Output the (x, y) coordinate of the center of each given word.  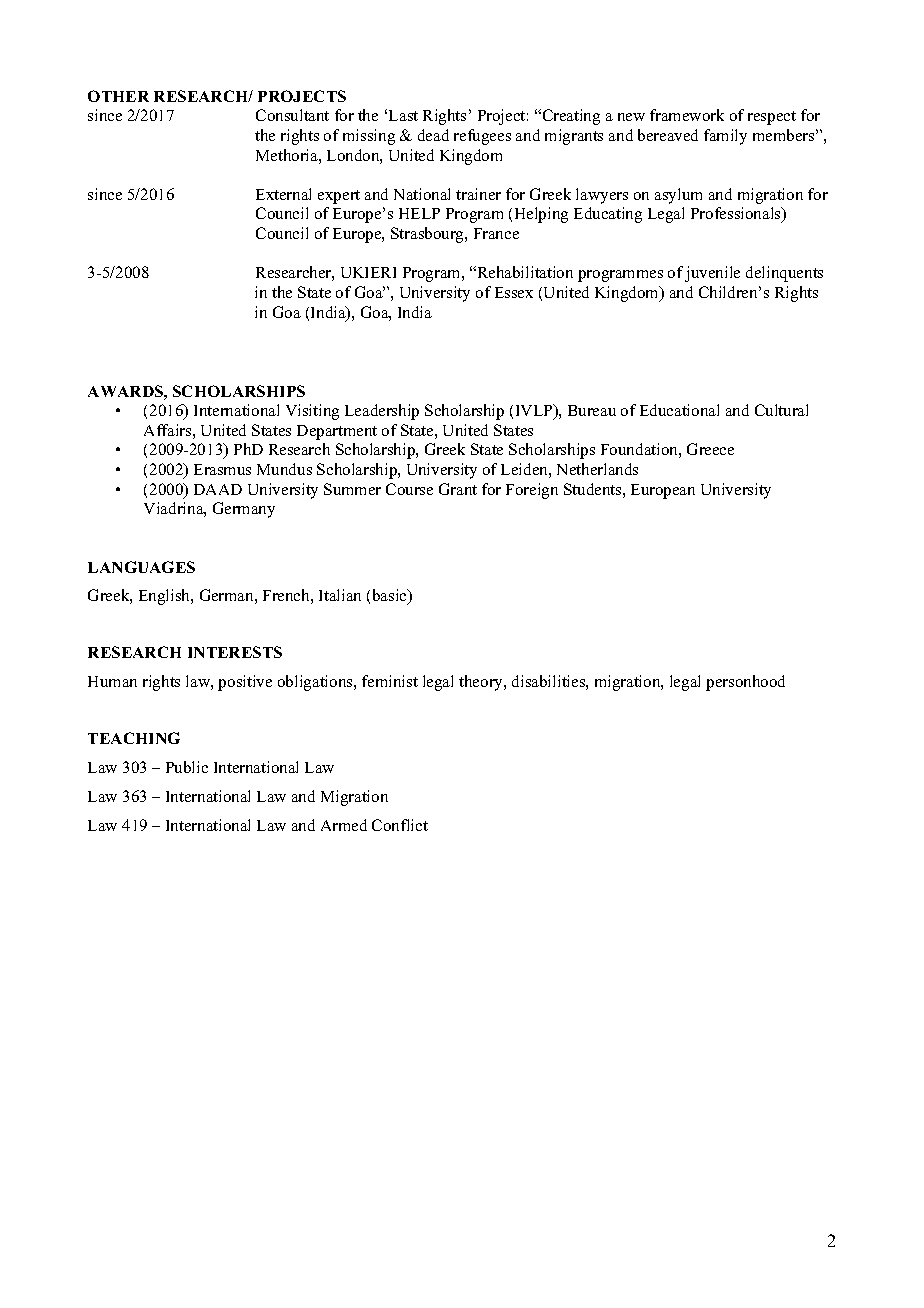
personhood (745, 683)
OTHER (118, 96)
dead (433, 135)
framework (687, 115)
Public (187, 767)
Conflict (400, 825)
